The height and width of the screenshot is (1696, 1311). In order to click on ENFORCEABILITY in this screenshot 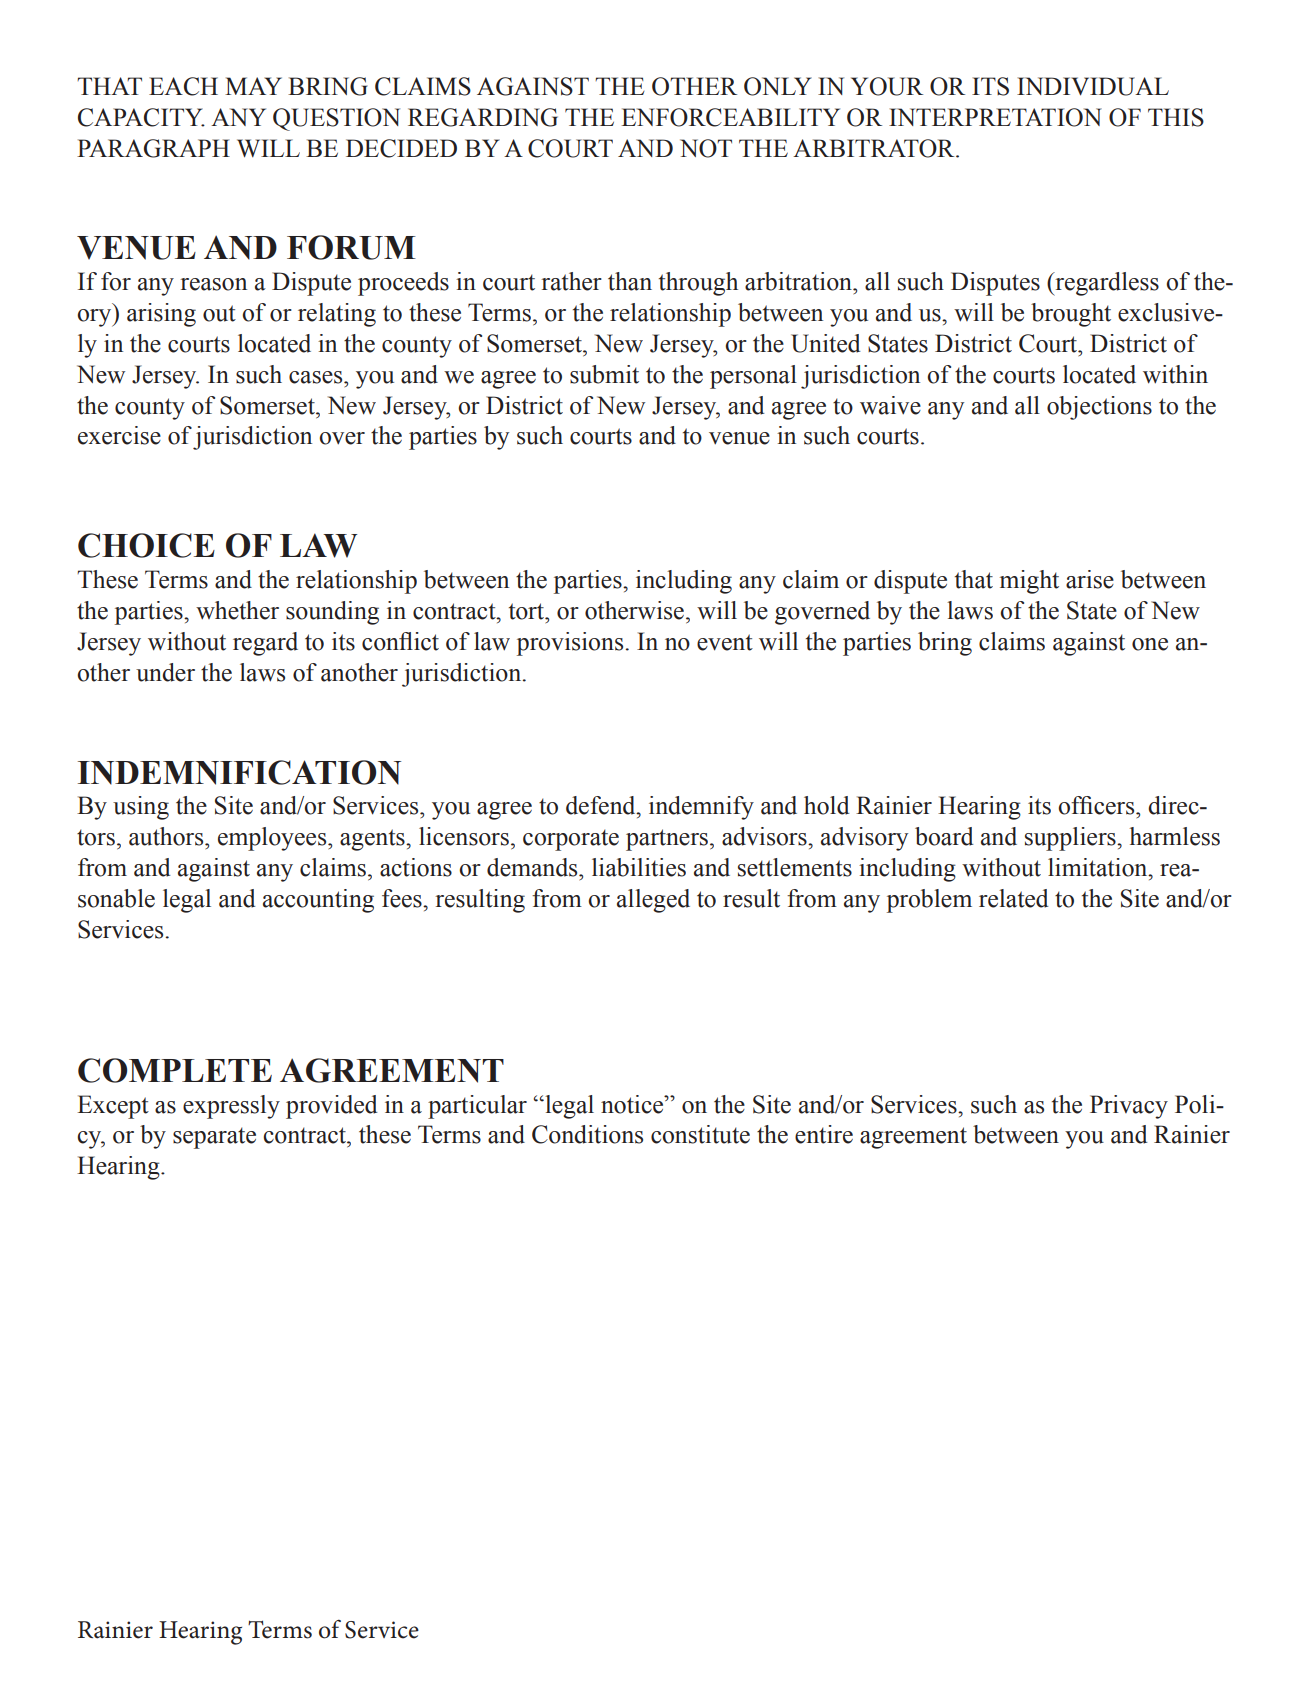, I will do `click(730, 117)`.
